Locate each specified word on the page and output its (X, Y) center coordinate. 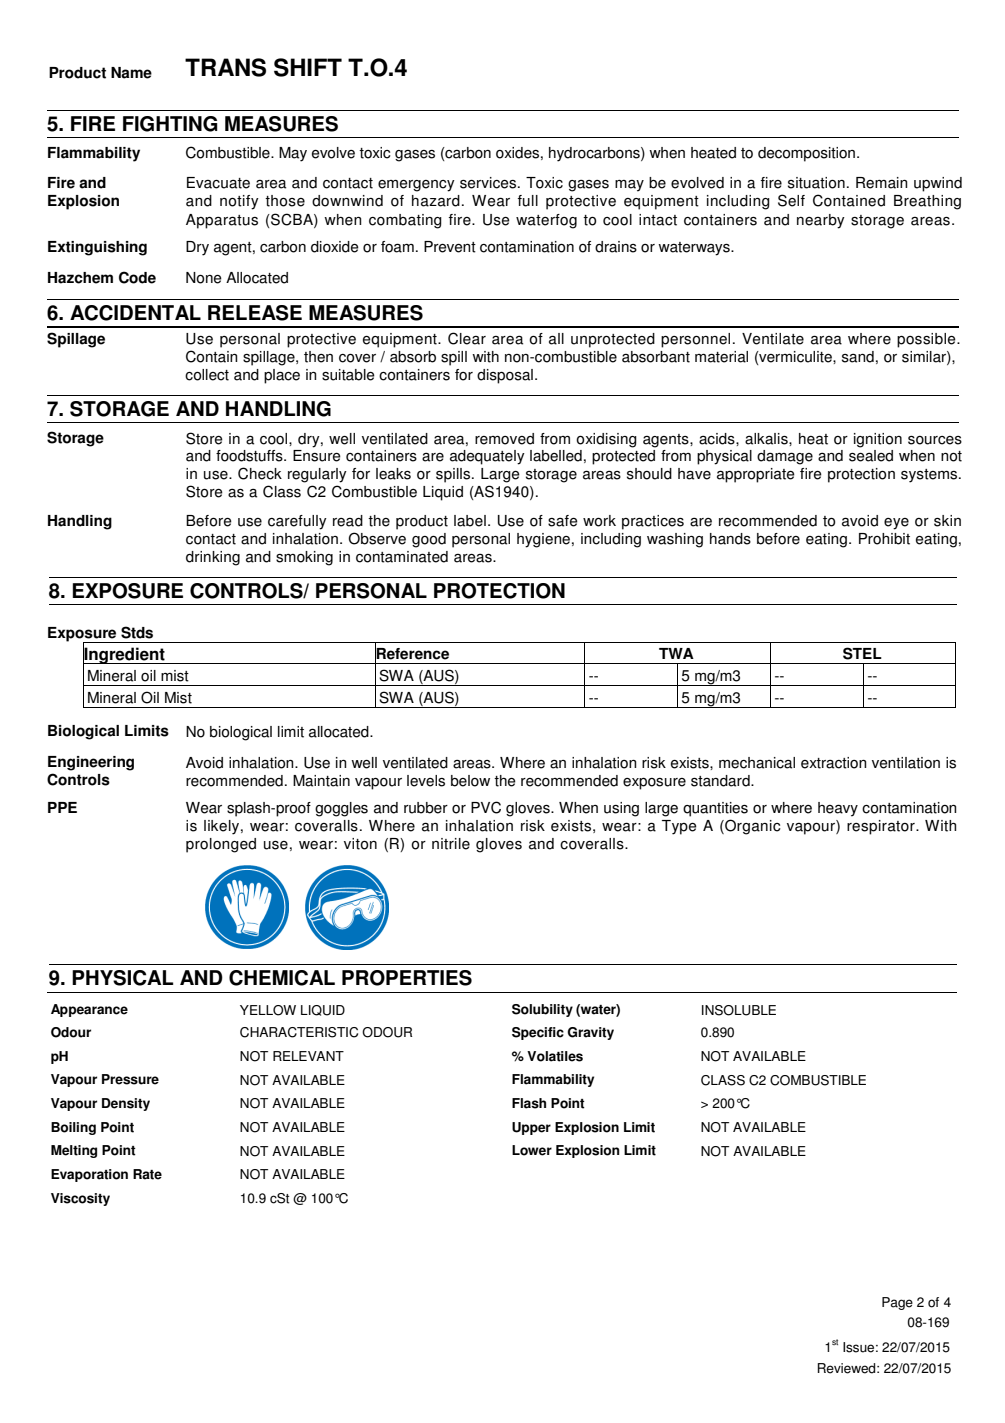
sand (858, 357)
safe (563, 521)
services (489, 183)
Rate (147, 1174)
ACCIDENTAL (135, 313)
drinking (213, 558)
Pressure (130, 1079)
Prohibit (884, 539)
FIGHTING (170, 124)
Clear (467, 338)
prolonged (221, 845)
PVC (486, 807)
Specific (538, 1033)
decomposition (808, 154)
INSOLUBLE (739, 1010)
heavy (838, 809)
